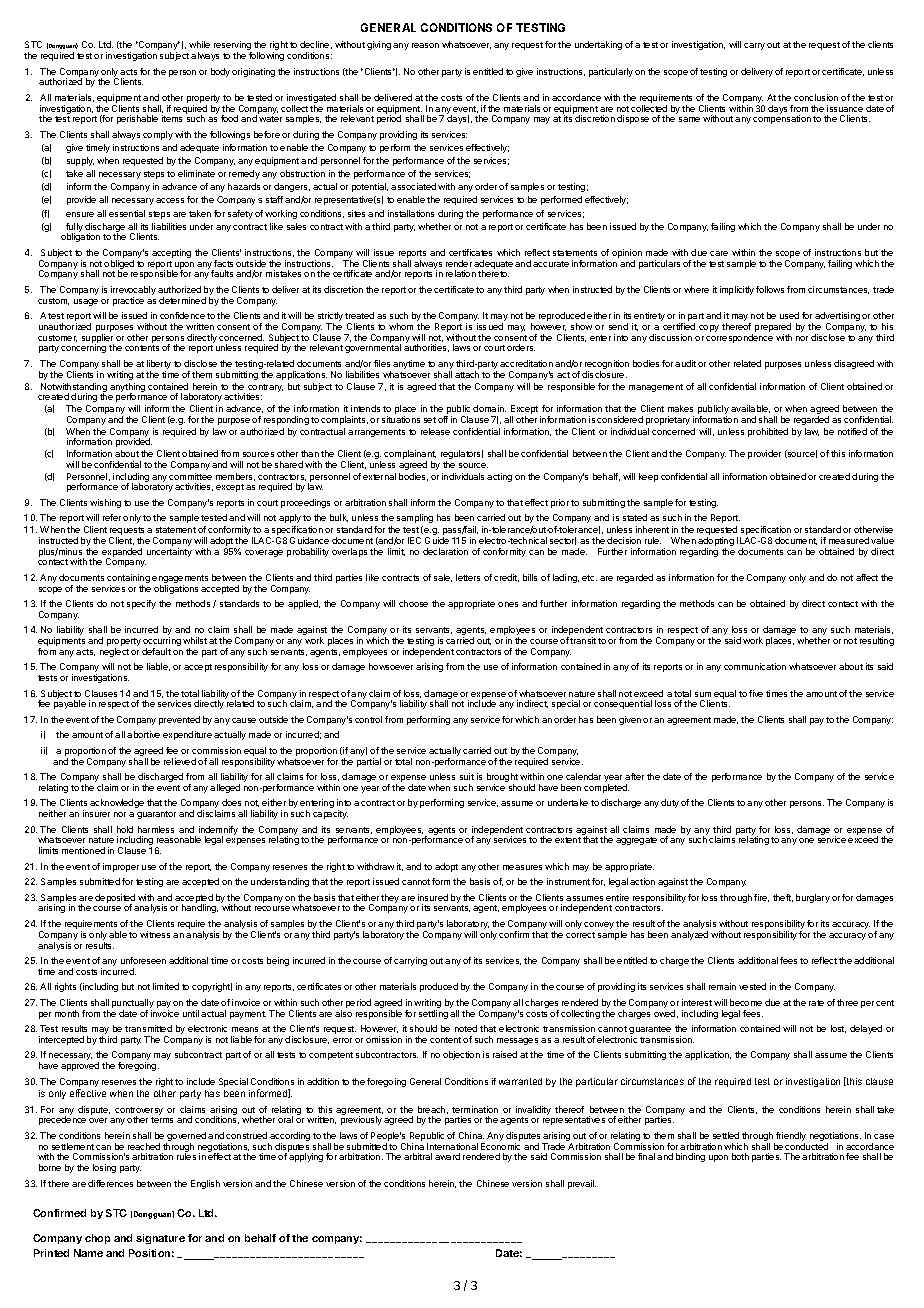 The height and width of the document is (1308, 924). I want to click on award, so click(447, 1156).
